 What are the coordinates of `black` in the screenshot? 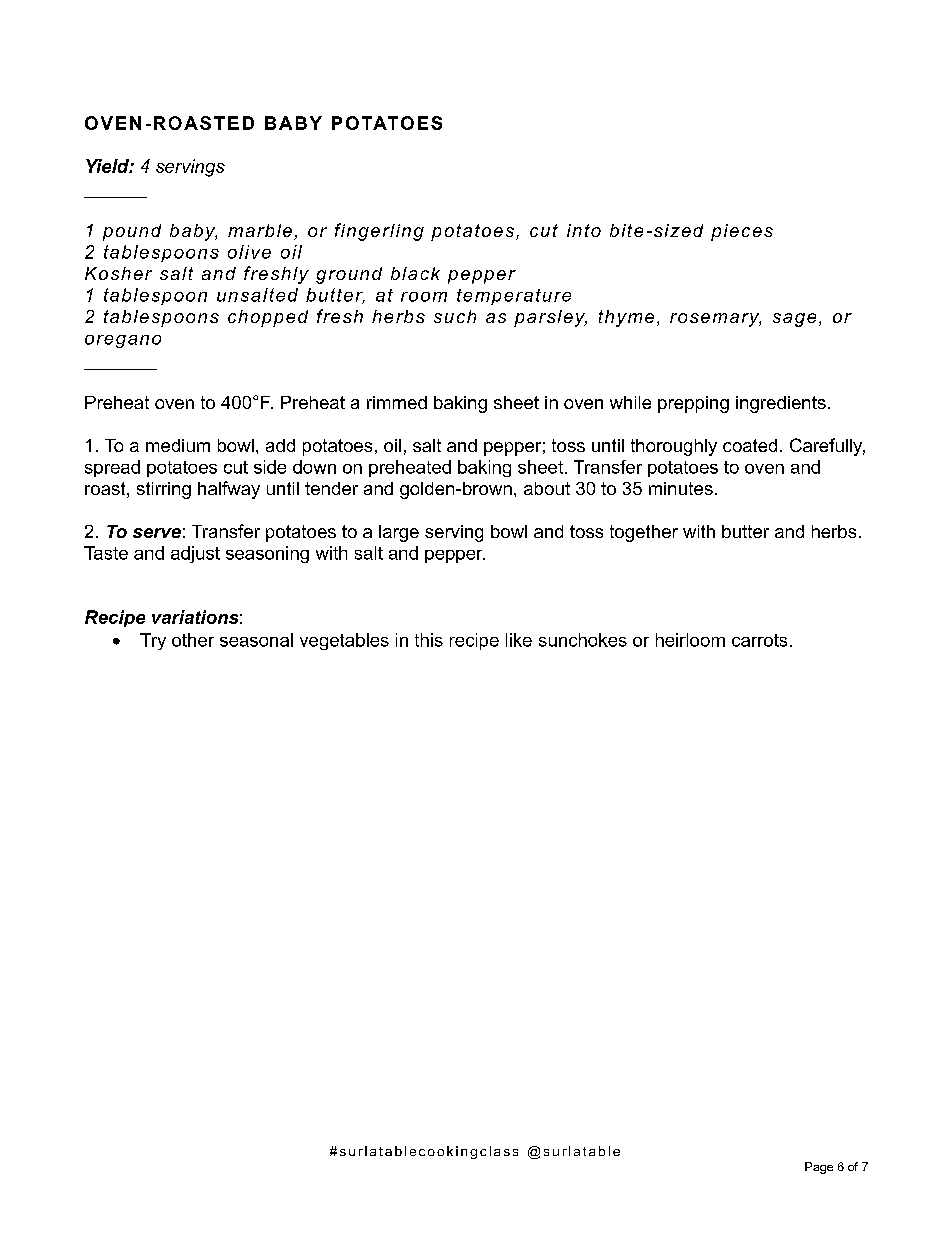 It's located at (415, 273).
